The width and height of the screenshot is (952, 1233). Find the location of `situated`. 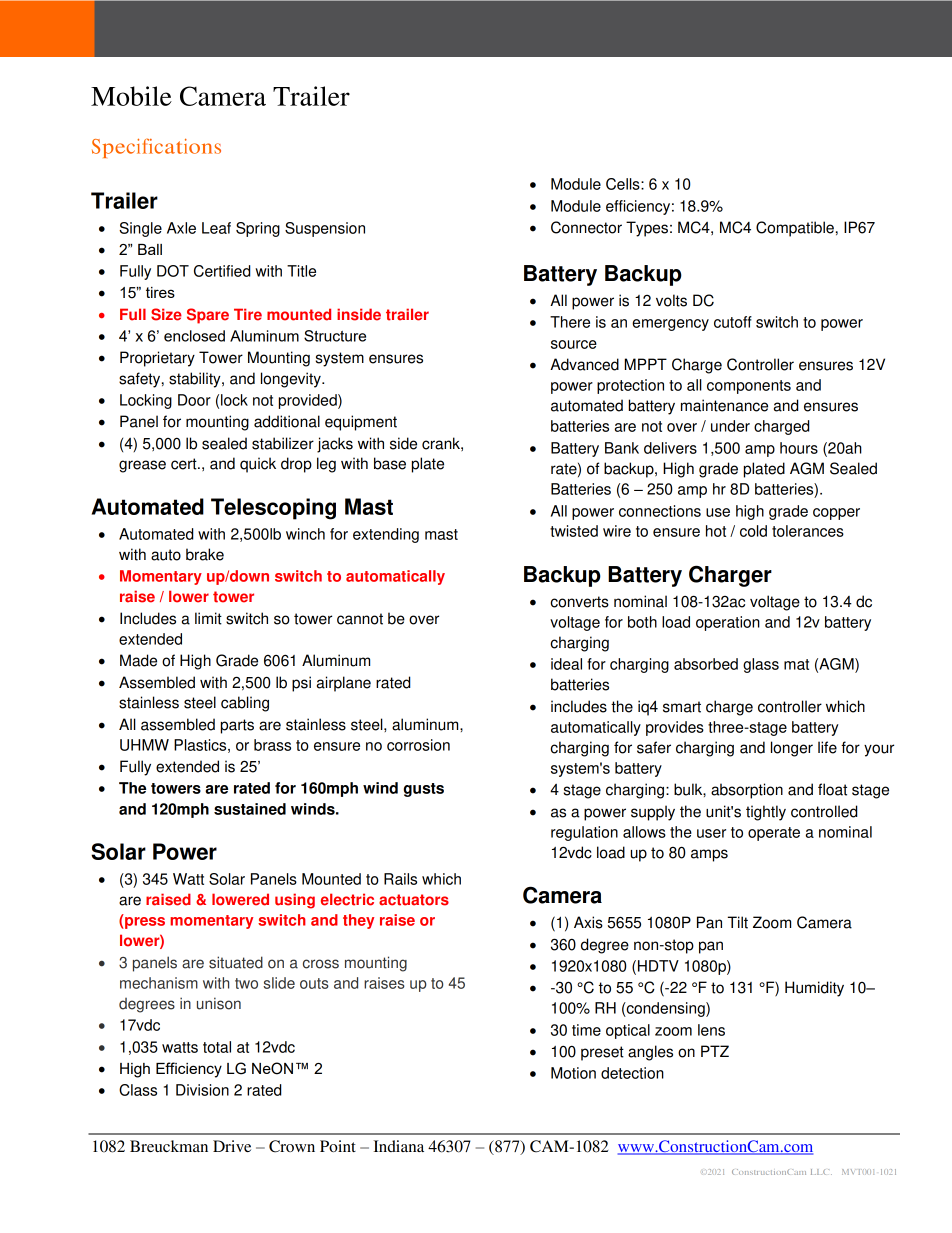

situated is located at coordinates (236, 962).
